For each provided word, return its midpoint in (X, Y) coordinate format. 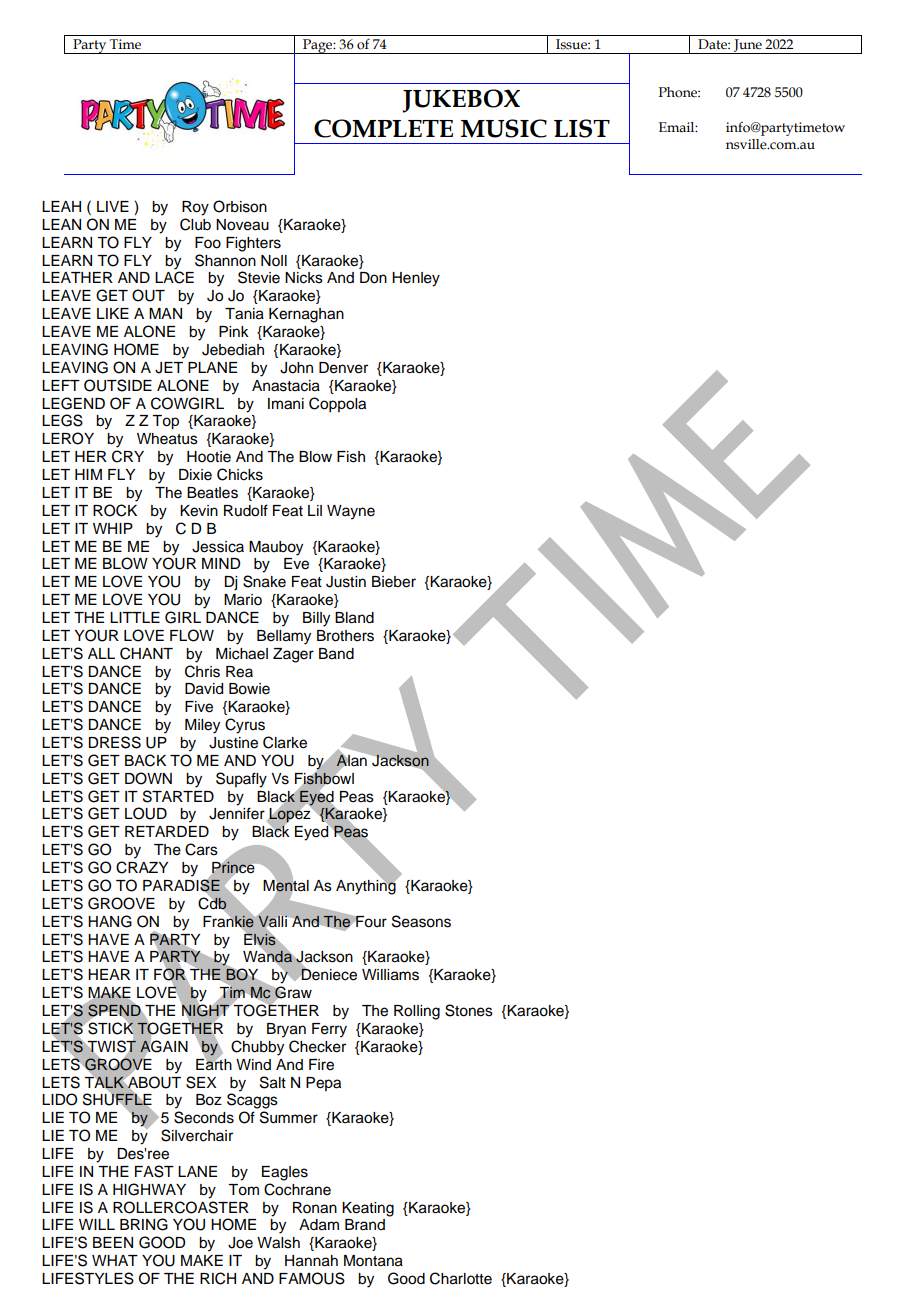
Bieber (394, 582)
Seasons (421, 921)
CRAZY (142, 867)
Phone (679, 92)
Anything (367, 886)
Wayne (351, 512)
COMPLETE (383, 128)
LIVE (113, 206)
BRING (144, 1224)
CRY (128, 456)
